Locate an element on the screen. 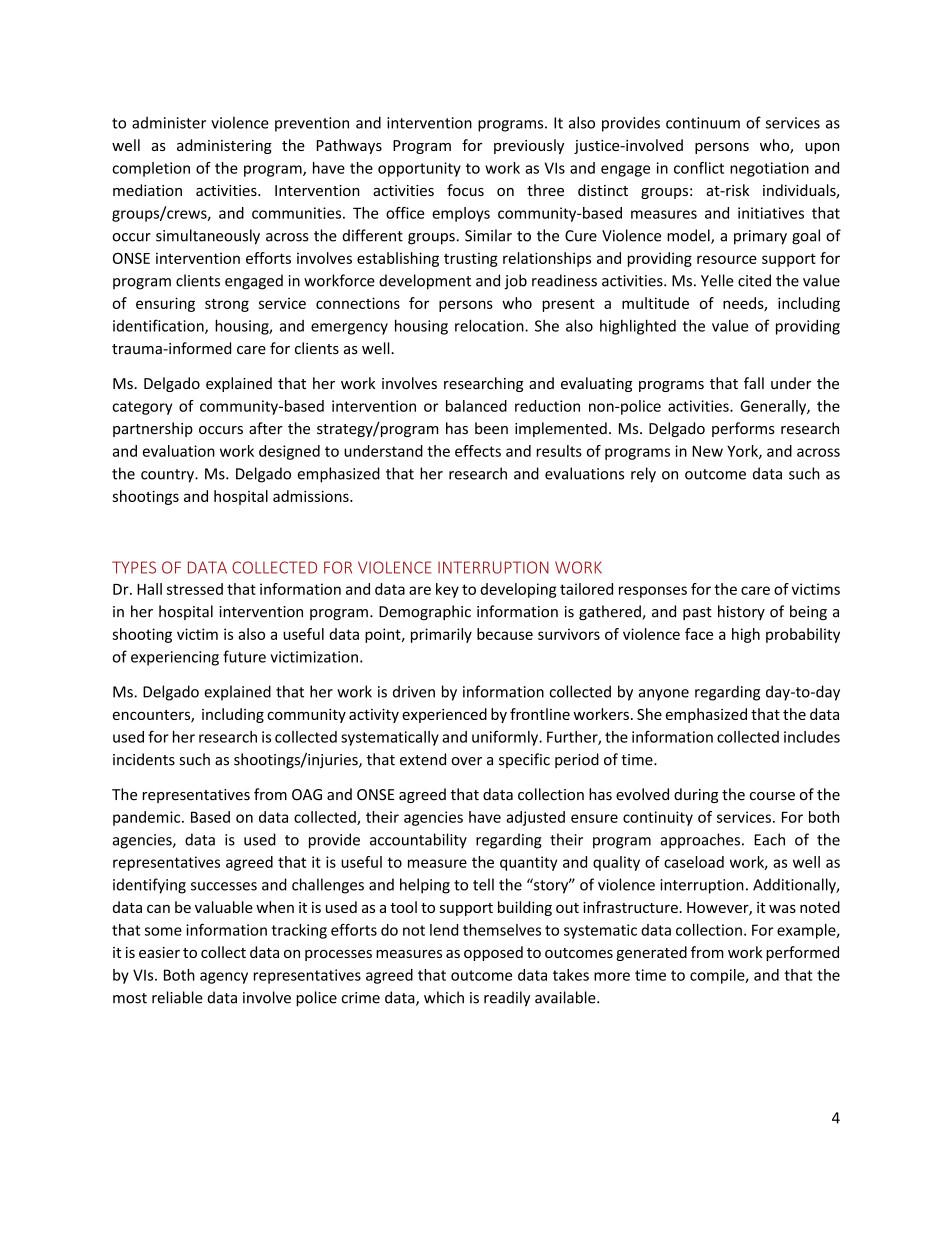 Image resolution: width=952 pixels, height=1233 pixels. agency is located at coordinates (224, 978).
